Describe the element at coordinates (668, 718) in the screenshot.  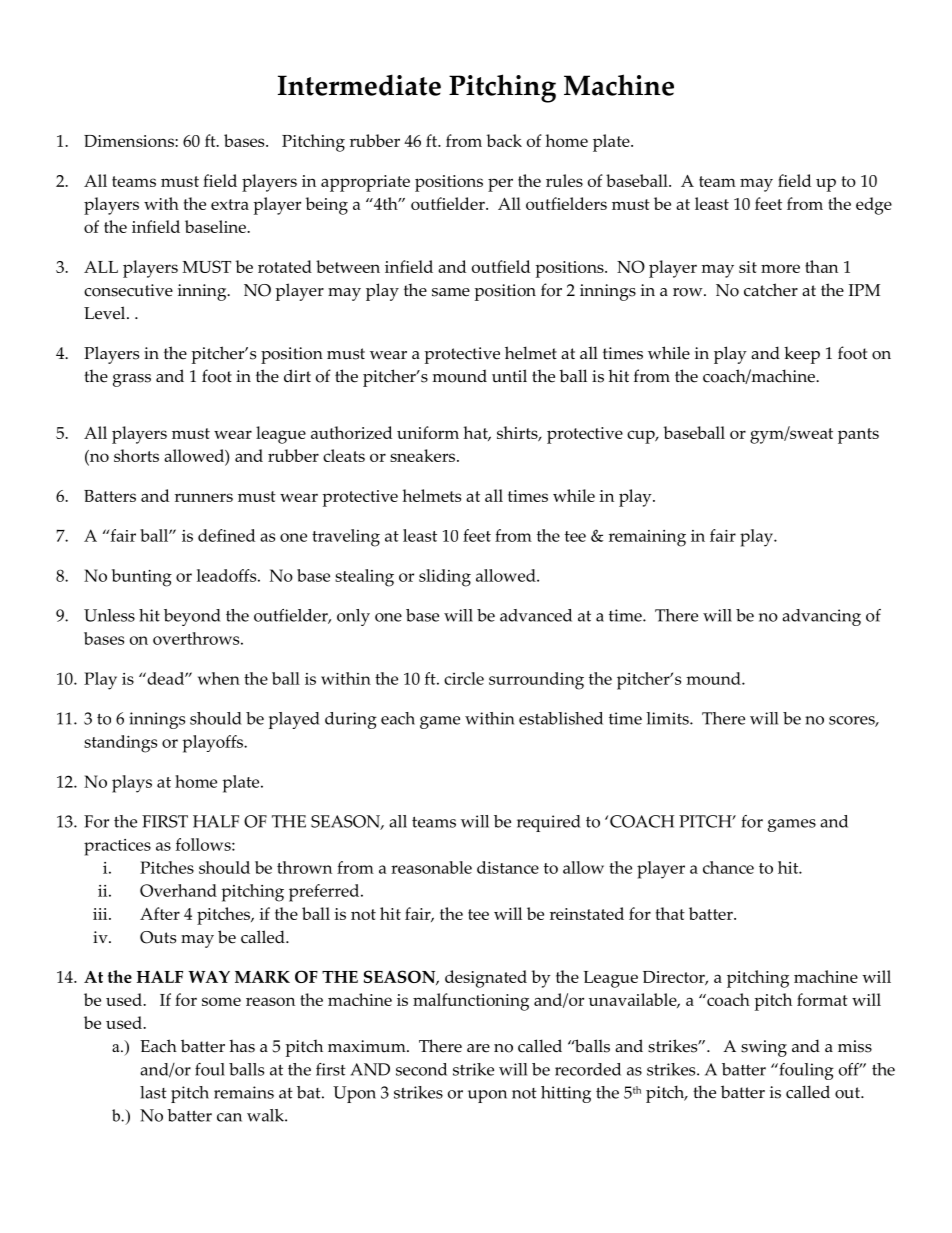
I see `limits` at that location.
